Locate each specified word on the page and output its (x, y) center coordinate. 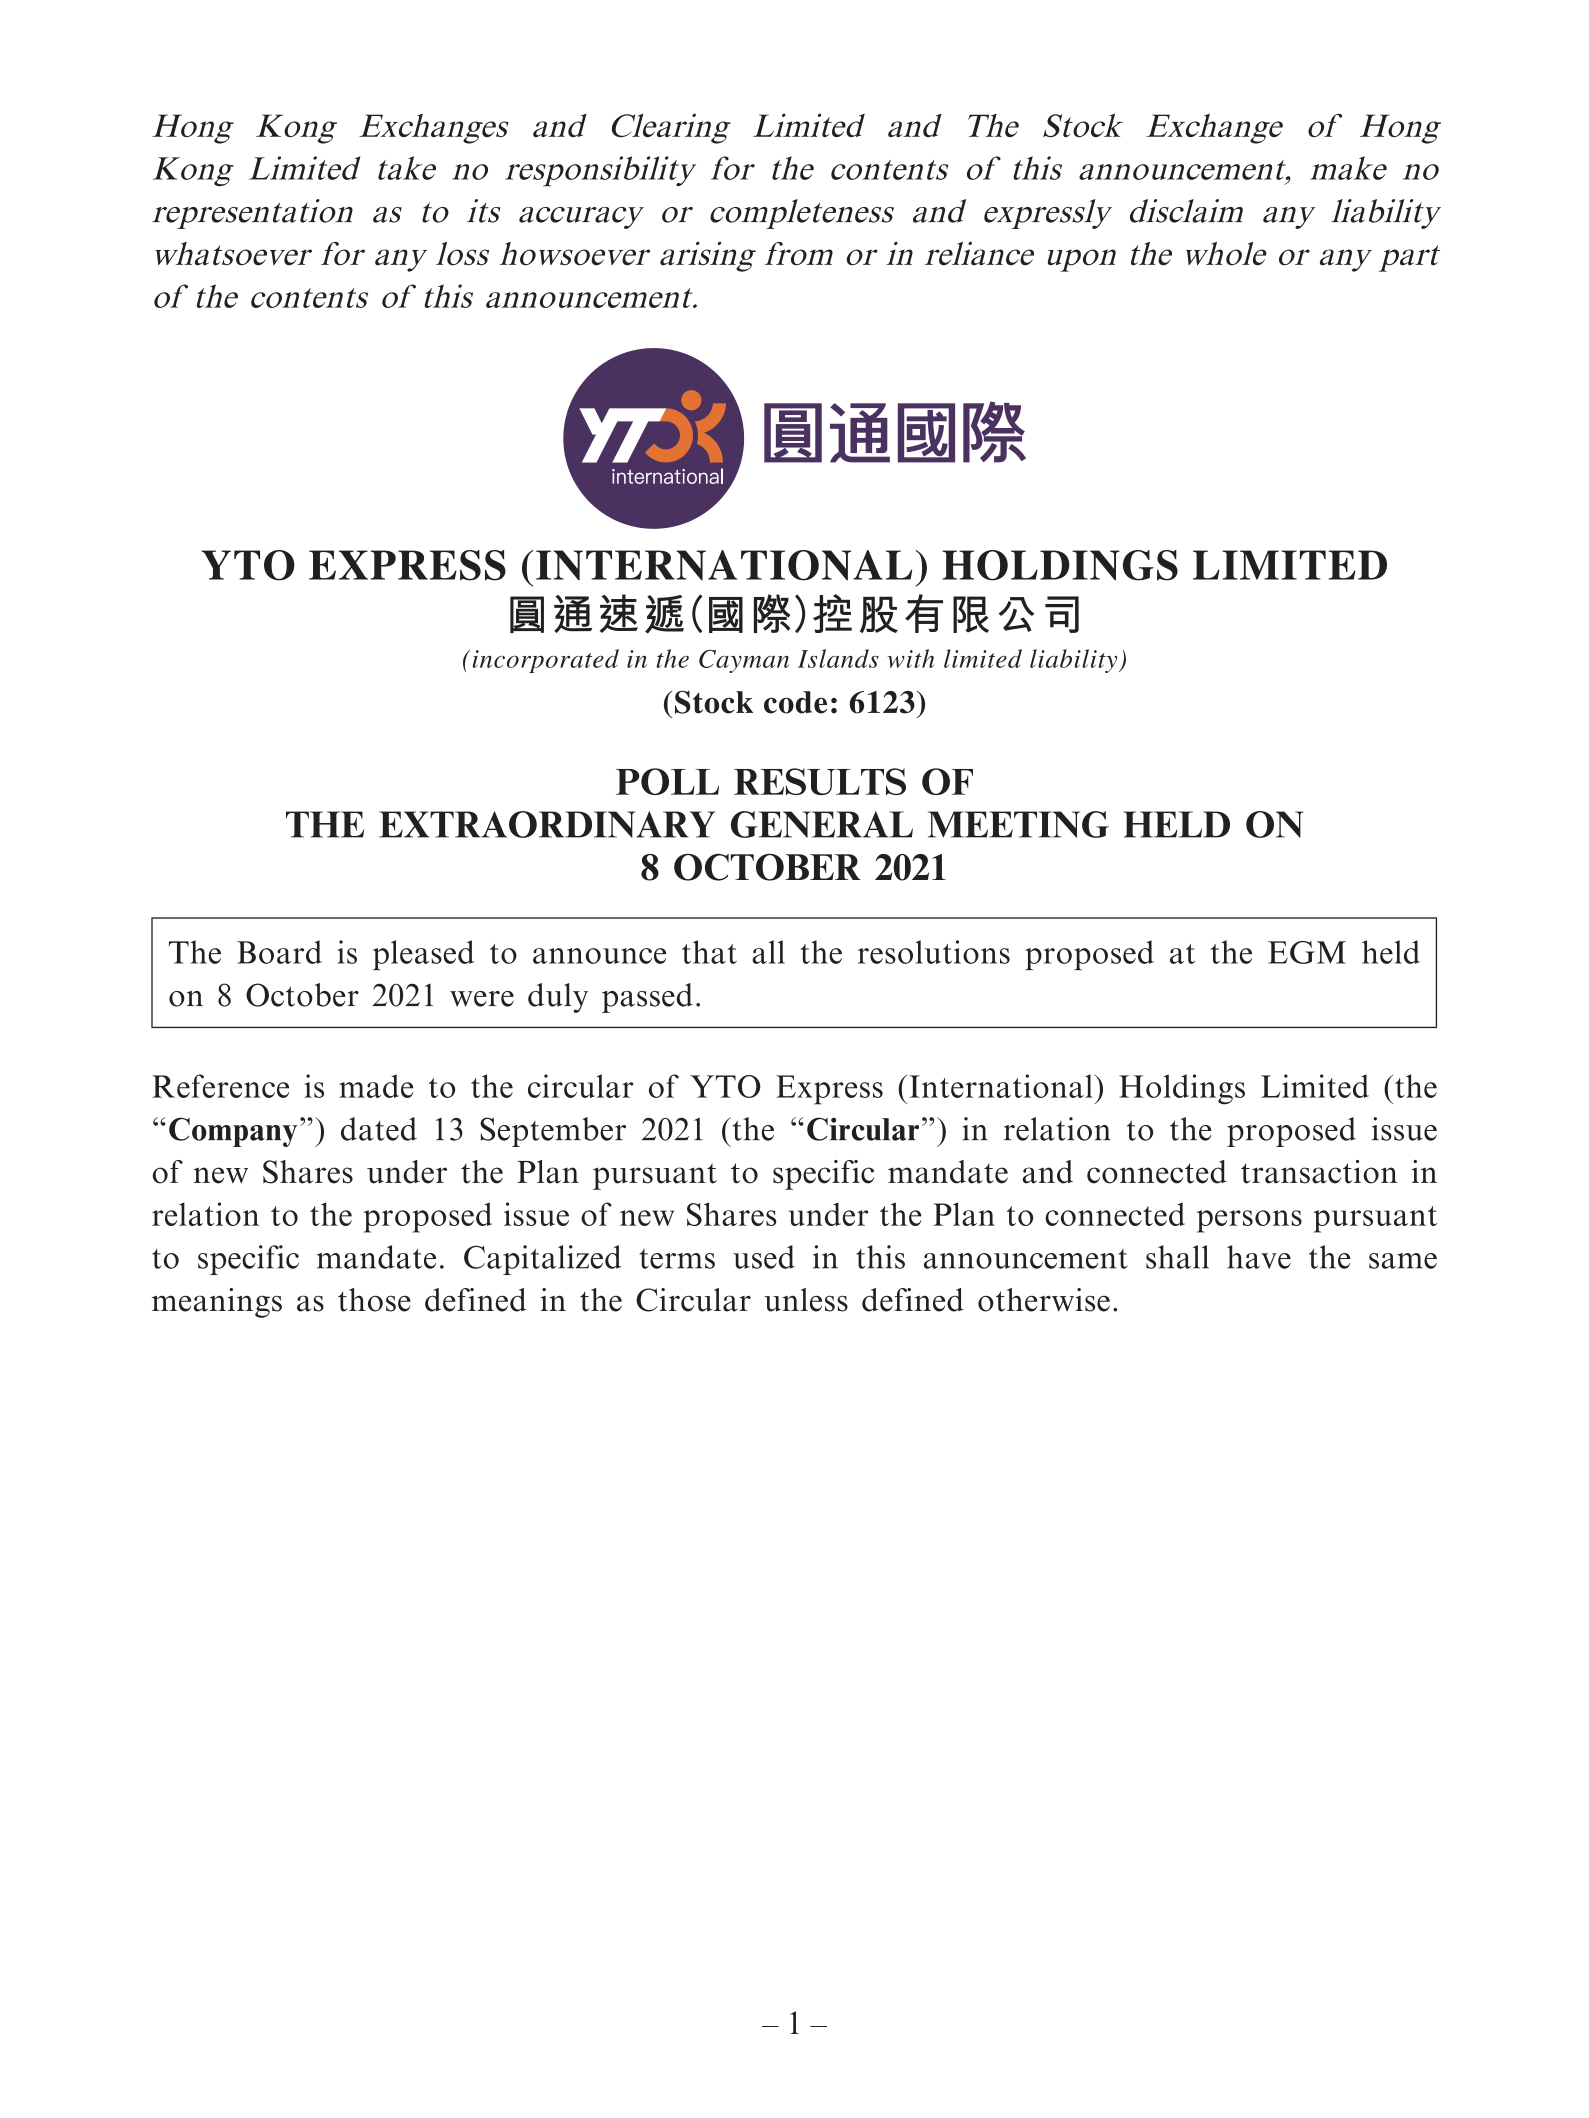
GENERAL (822, 824)
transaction (1319, 1172)
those (374, 1300)
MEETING (1018, 824)
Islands (838, 658)
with (911, 658)
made (376, 1086)
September (553, 1132)
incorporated (546, 661)
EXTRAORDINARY (547, 824)
